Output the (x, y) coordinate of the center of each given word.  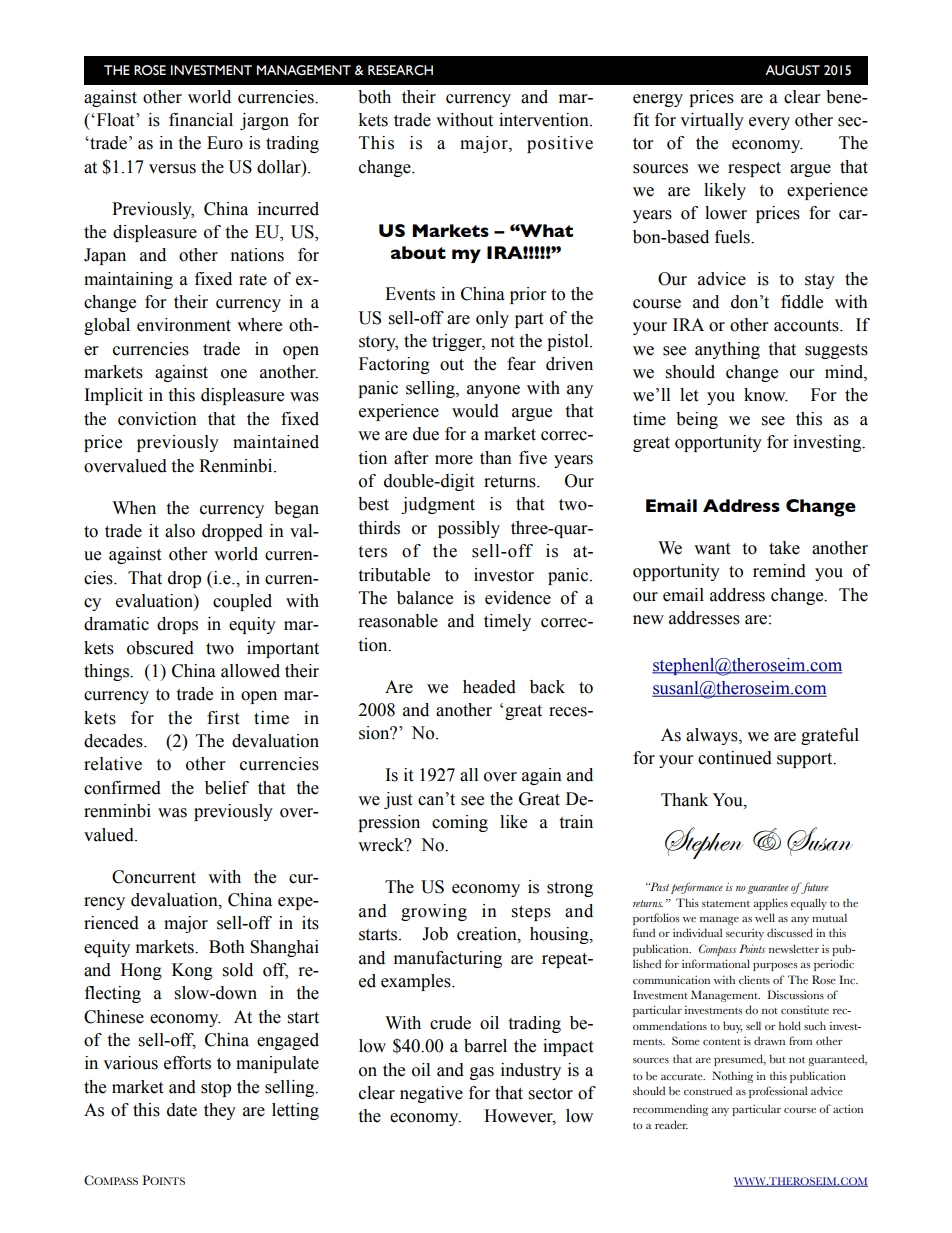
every (769, 123)
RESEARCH (400, 70)
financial (201, 120)
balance (425, 598)
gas (482, 1073)
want (712, 549)
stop (216, 1089)
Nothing (733, 1077)
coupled (242, 602)
